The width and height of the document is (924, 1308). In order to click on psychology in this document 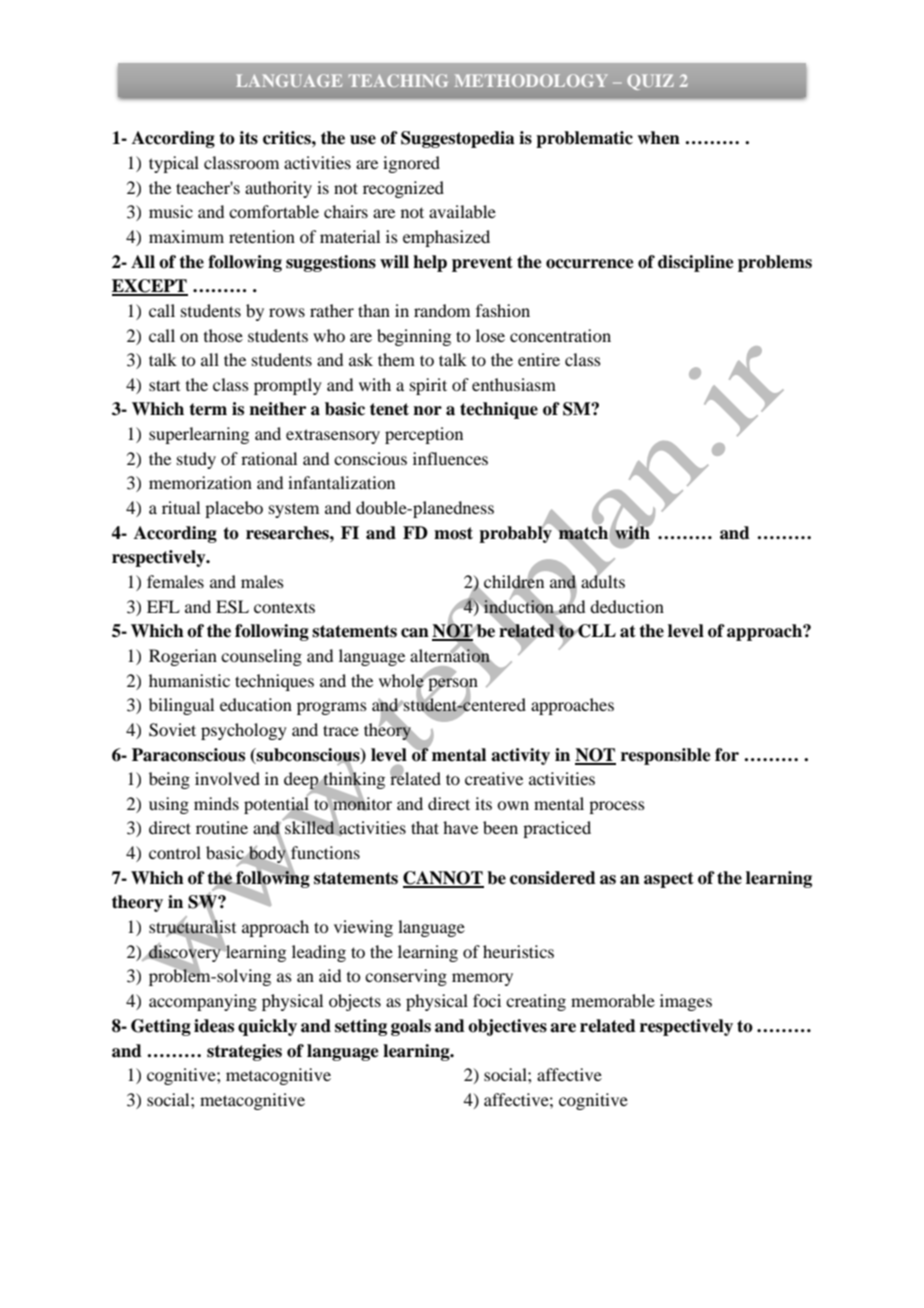, I will do `click(244, 731)`.
